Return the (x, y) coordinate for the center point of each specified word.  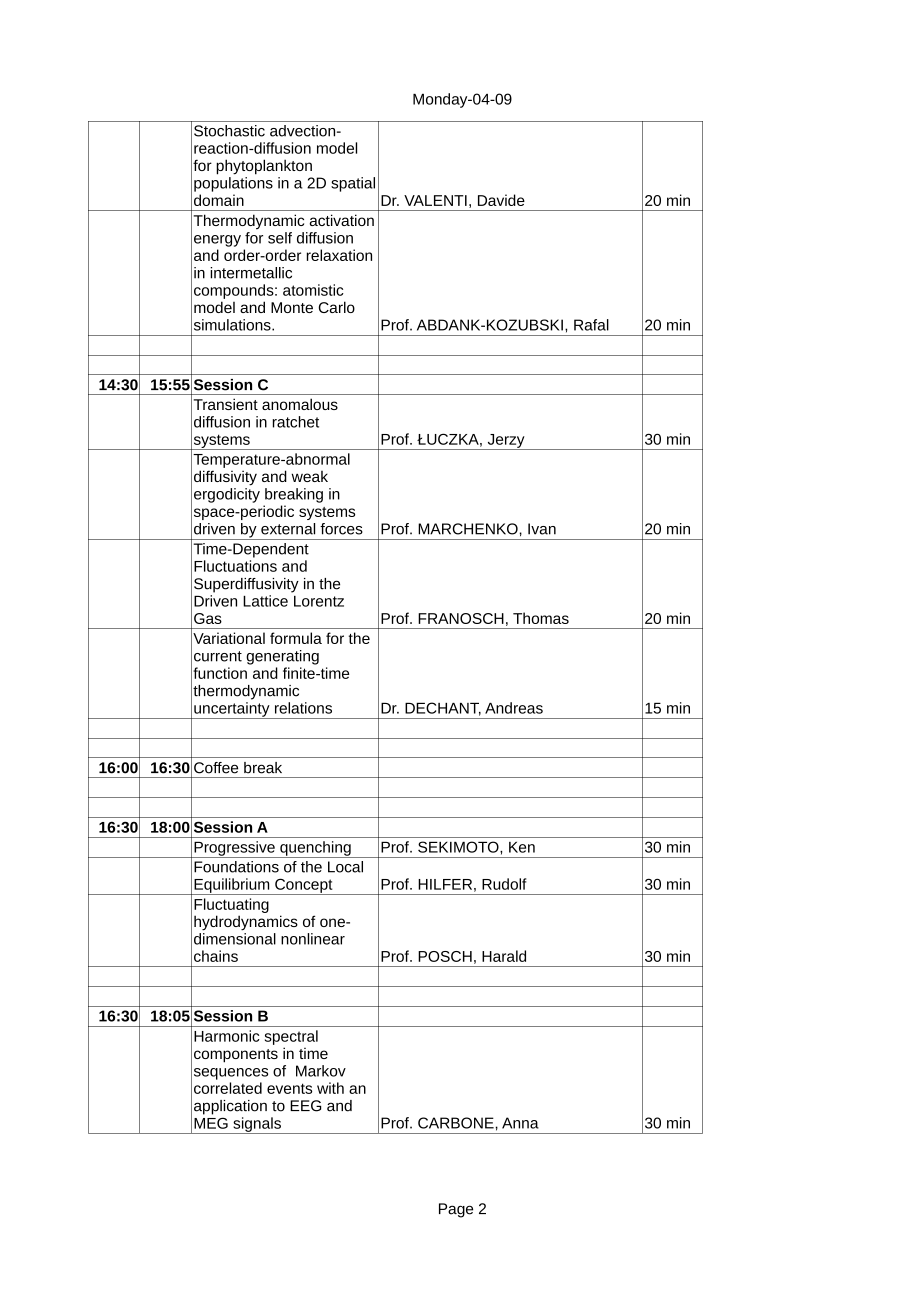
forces (341, 529)
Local (345, 867)
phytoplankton (264, 167)
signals (257, 1125)
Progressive (234, 849)
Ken (522, 847)
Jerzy (506, 442)
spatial (353, 184)
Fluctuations (235, 566)
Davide (501, 200)
